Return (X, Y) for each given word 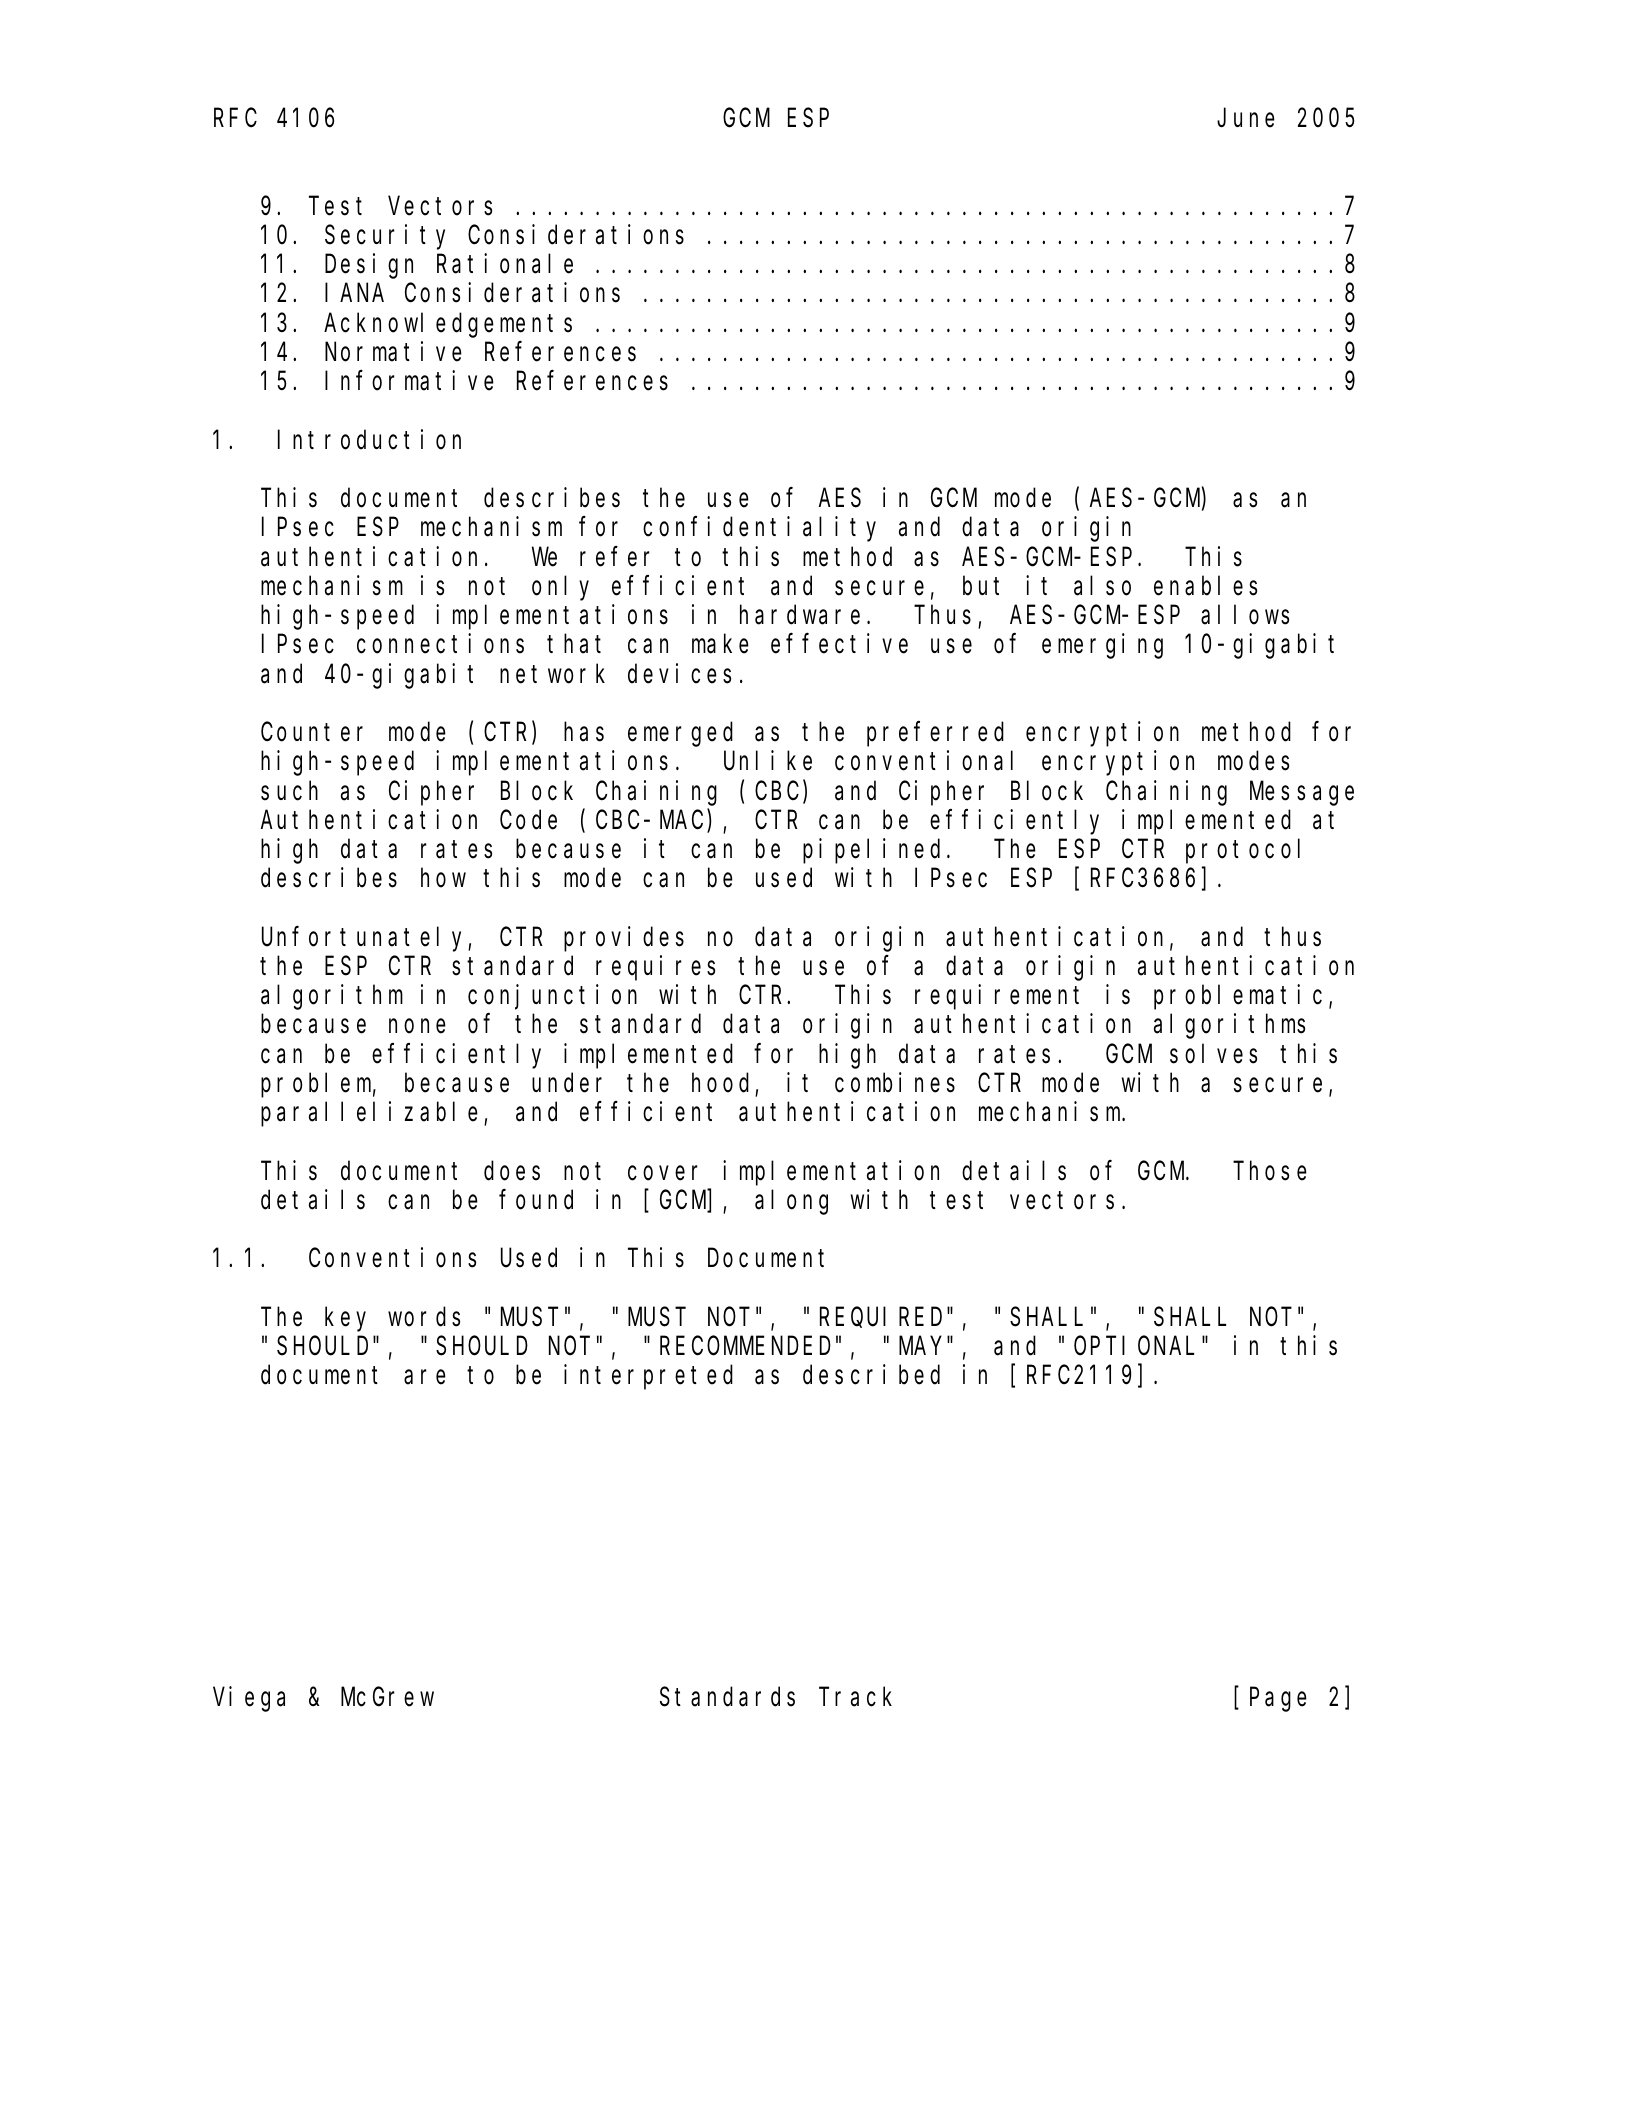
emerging (1102, 646)
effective (839, 644)
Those (1270, 1171)
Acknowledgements (448, 325)
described (871, 1375)
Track (855, 1697)
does (512, 1171)
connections (440, 644)
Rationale (505, 264)
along (791, 1202)
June (1246, 119)
